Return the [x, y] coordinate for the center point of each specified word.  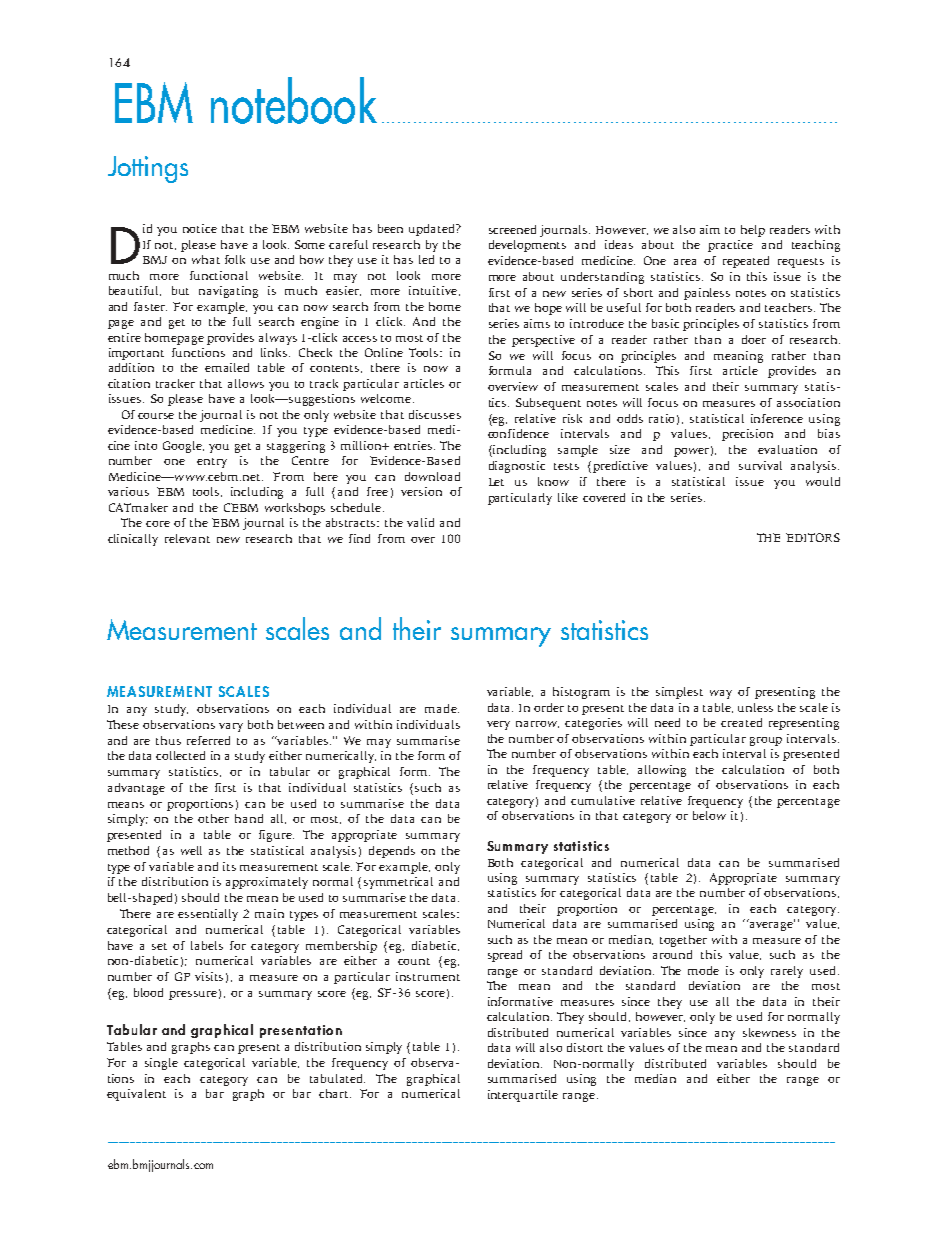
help [753, 231]
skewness [769, 1032]
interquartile [523, 1096]
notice [200, 228]
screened [512, 229]
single [161, 1064]
